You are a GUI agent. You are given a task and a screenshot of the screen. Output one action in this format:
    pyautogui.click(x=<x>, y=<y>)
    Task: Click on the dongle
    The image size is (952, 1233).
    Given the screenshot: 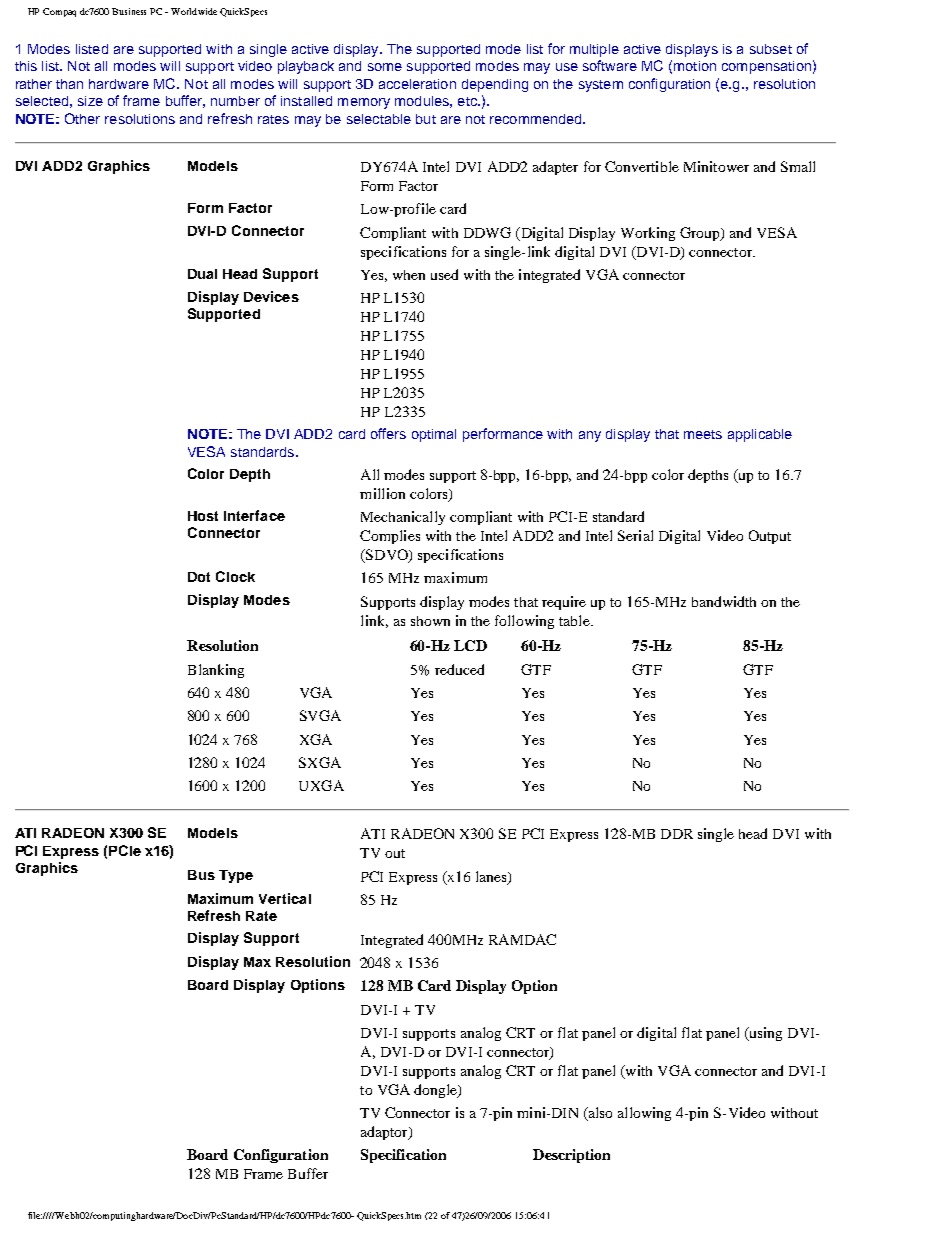 What is the action you would take?
    pyautogui.click(x=436, y=1091)
